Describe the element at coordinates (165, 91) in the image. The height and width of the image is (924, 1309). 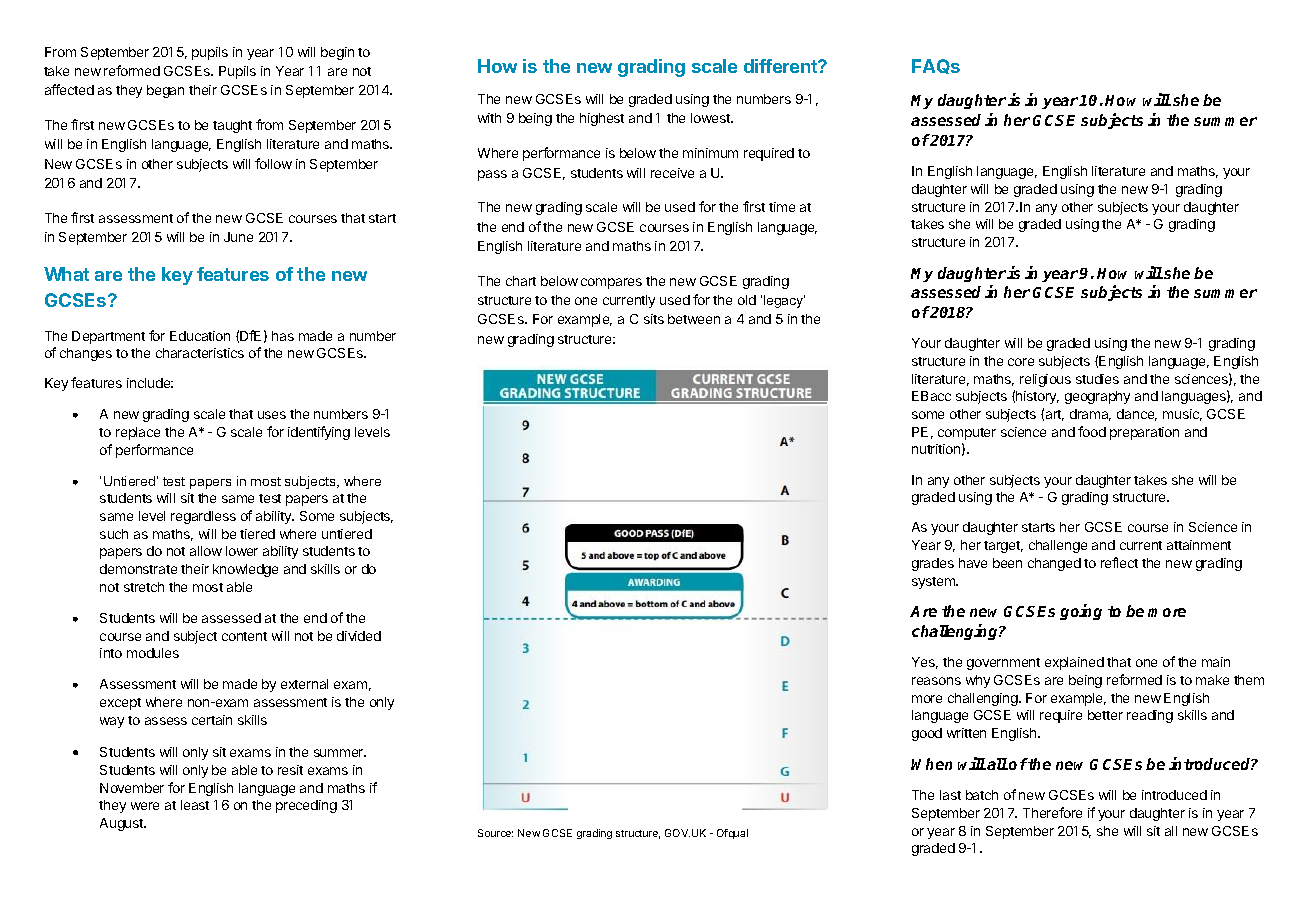
I see `began` at that location.
